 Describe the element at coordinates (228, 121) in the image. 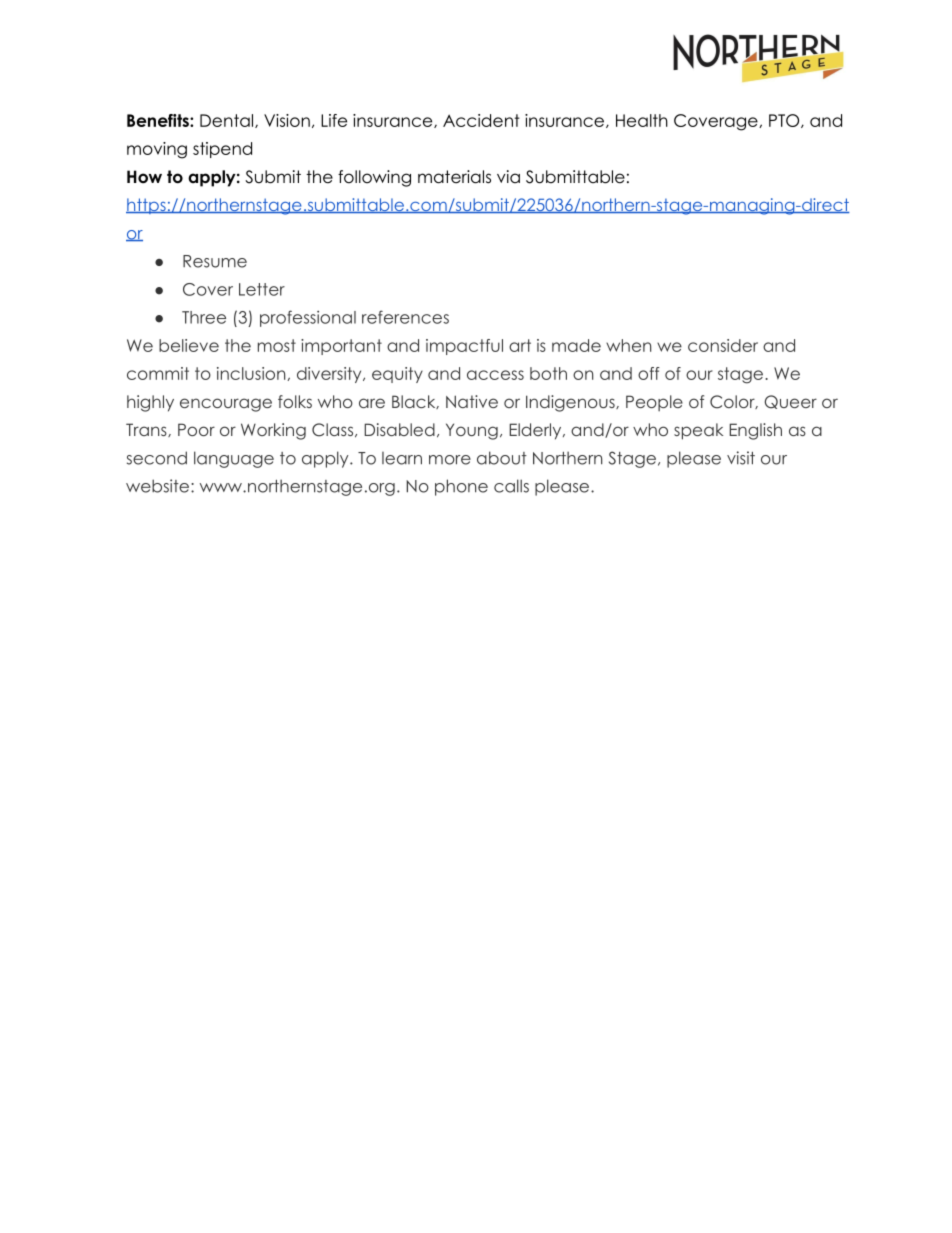

I see `Dental` at that location.
